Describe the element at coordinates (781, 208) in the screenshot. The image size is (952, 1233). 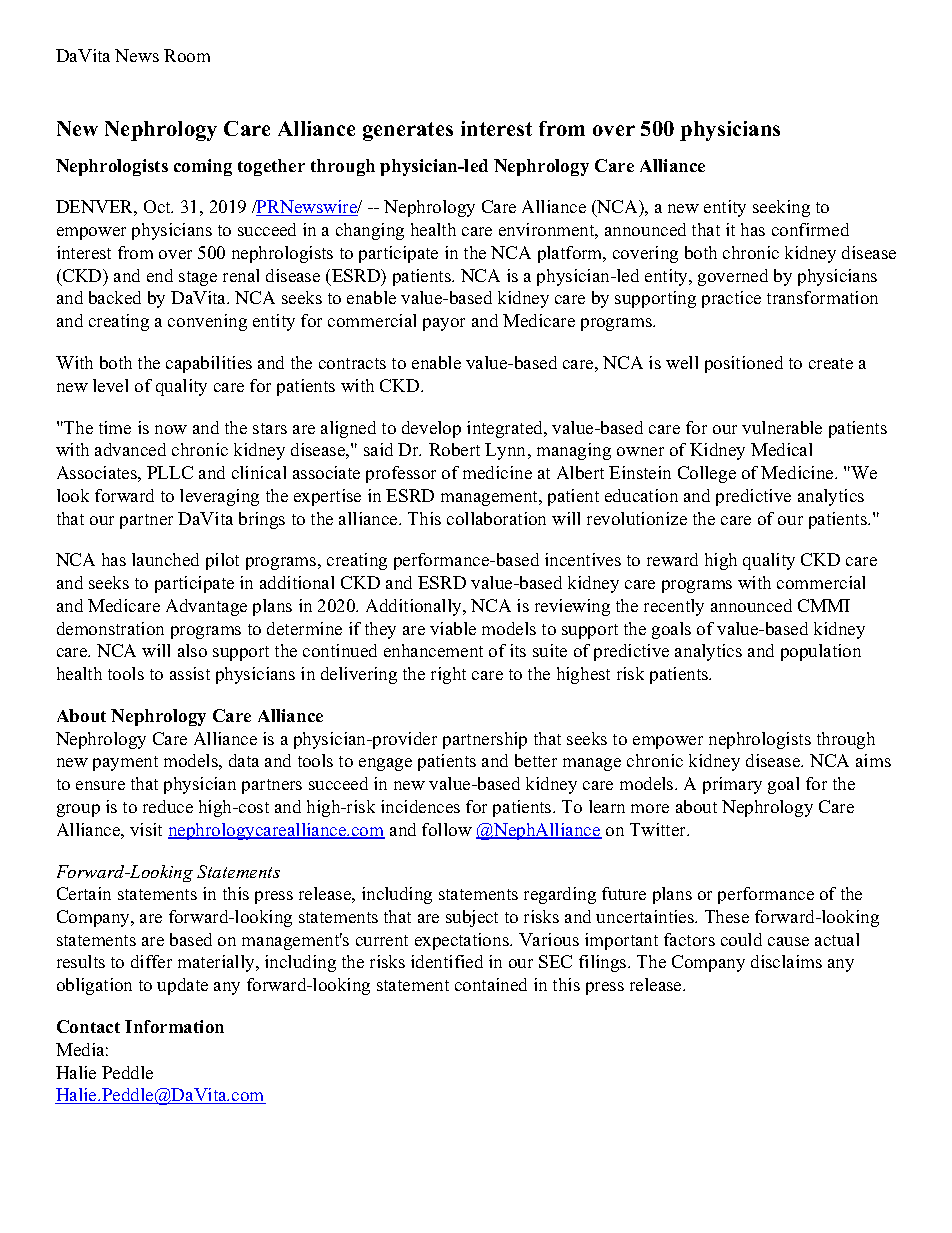
I see `seeking` at that location.
